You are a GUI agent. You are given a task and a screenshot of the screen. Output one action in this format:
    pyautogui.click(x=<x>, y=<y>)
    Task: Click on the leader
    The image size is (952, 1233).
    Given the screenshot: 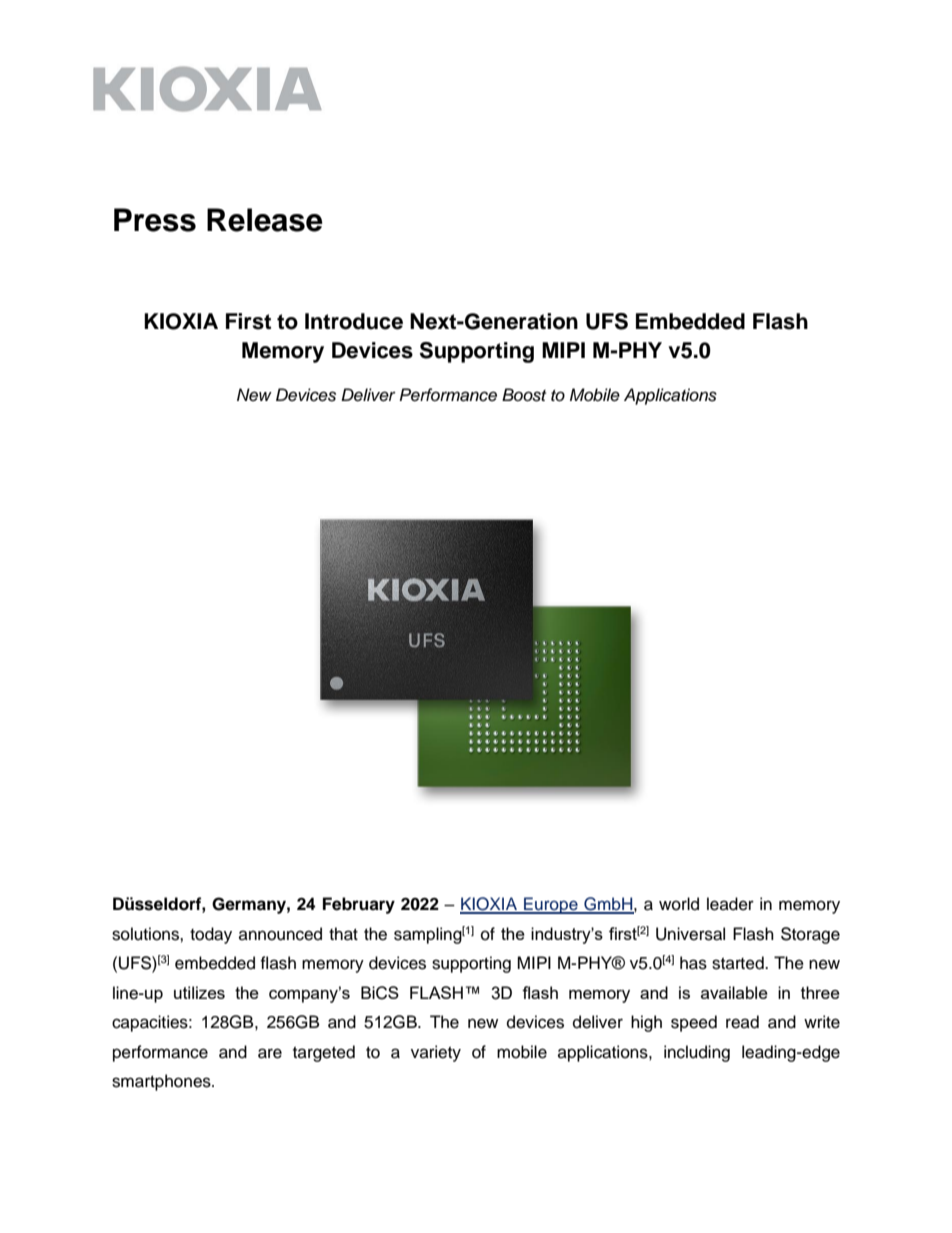 What is the action you would take?
    pyautogui.click(x=730, y=904)
